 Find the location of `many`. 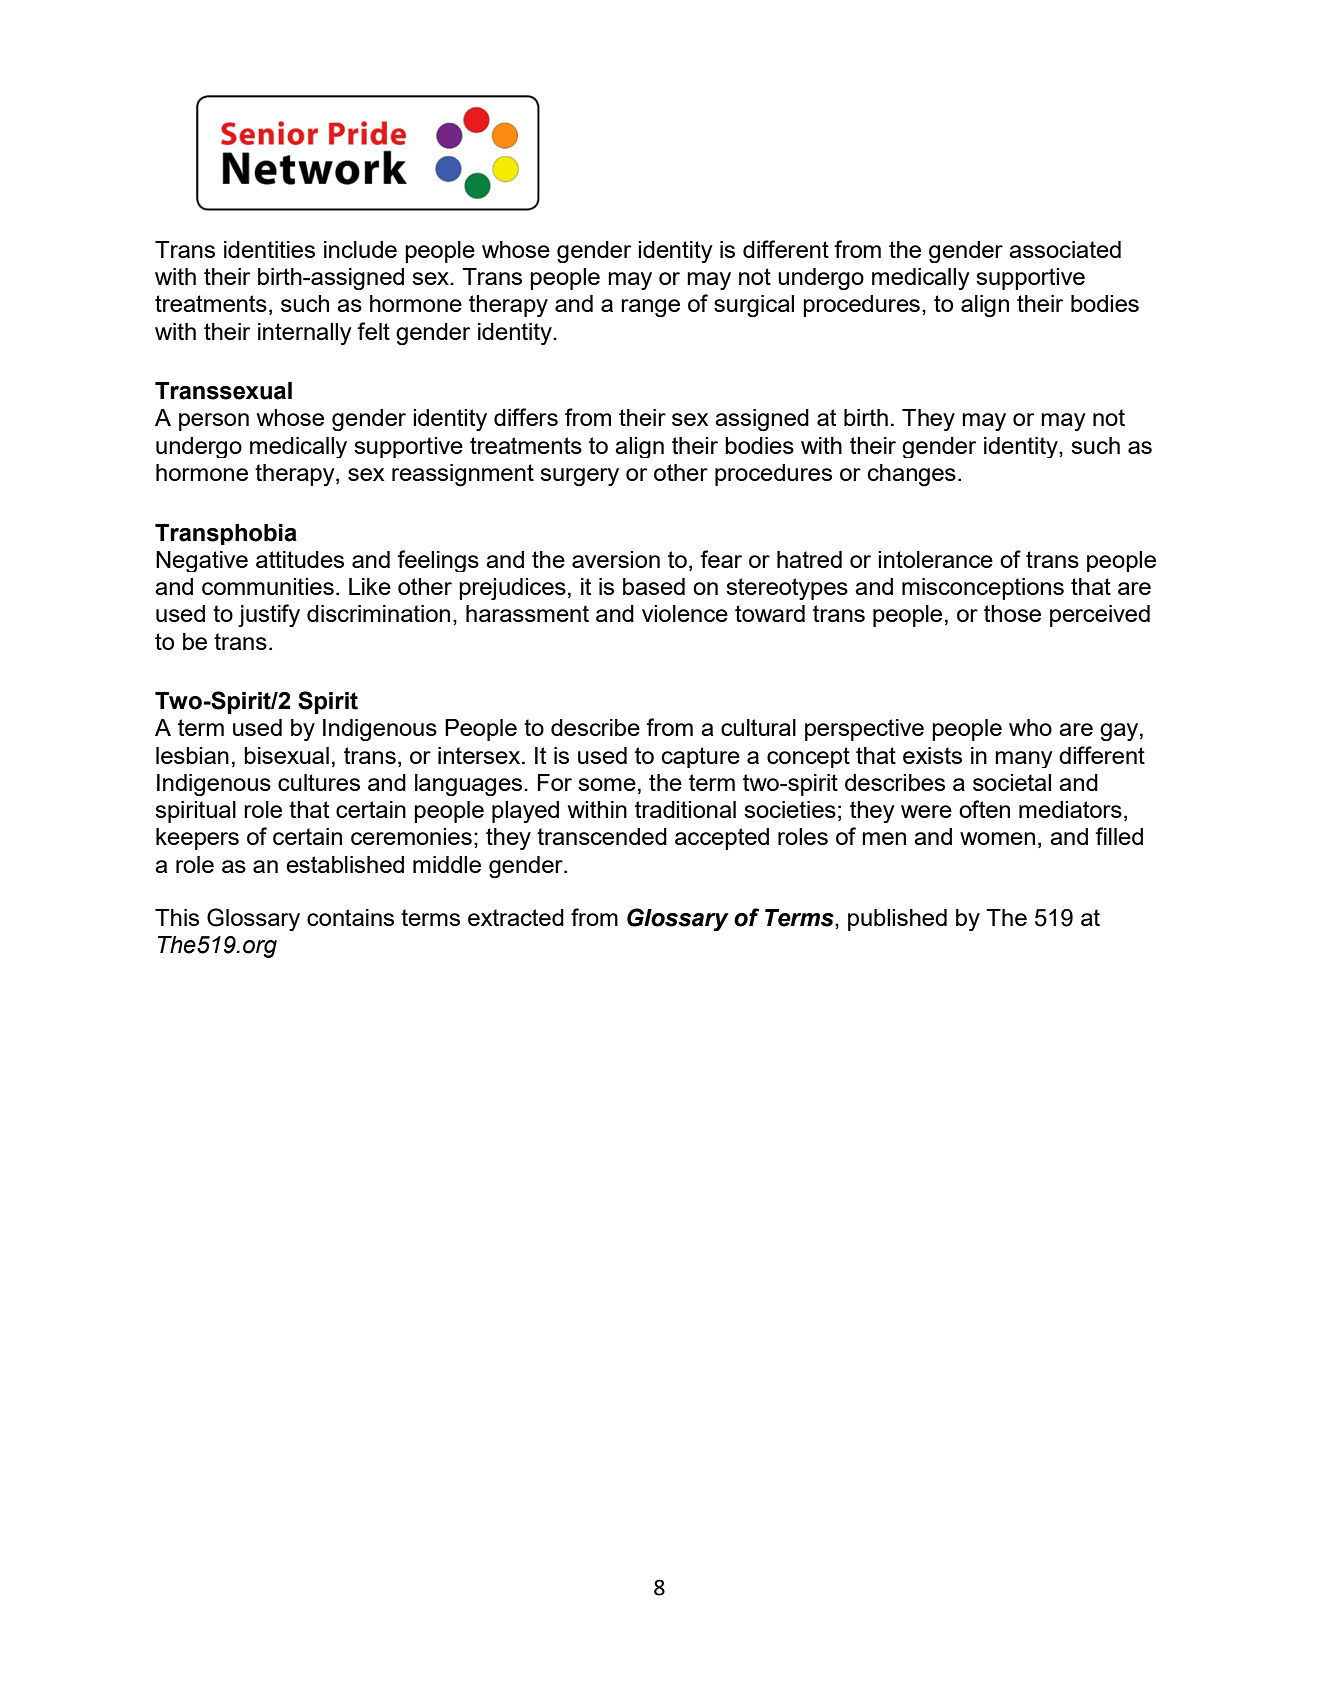

many is located at coordinates (1024, 759).
